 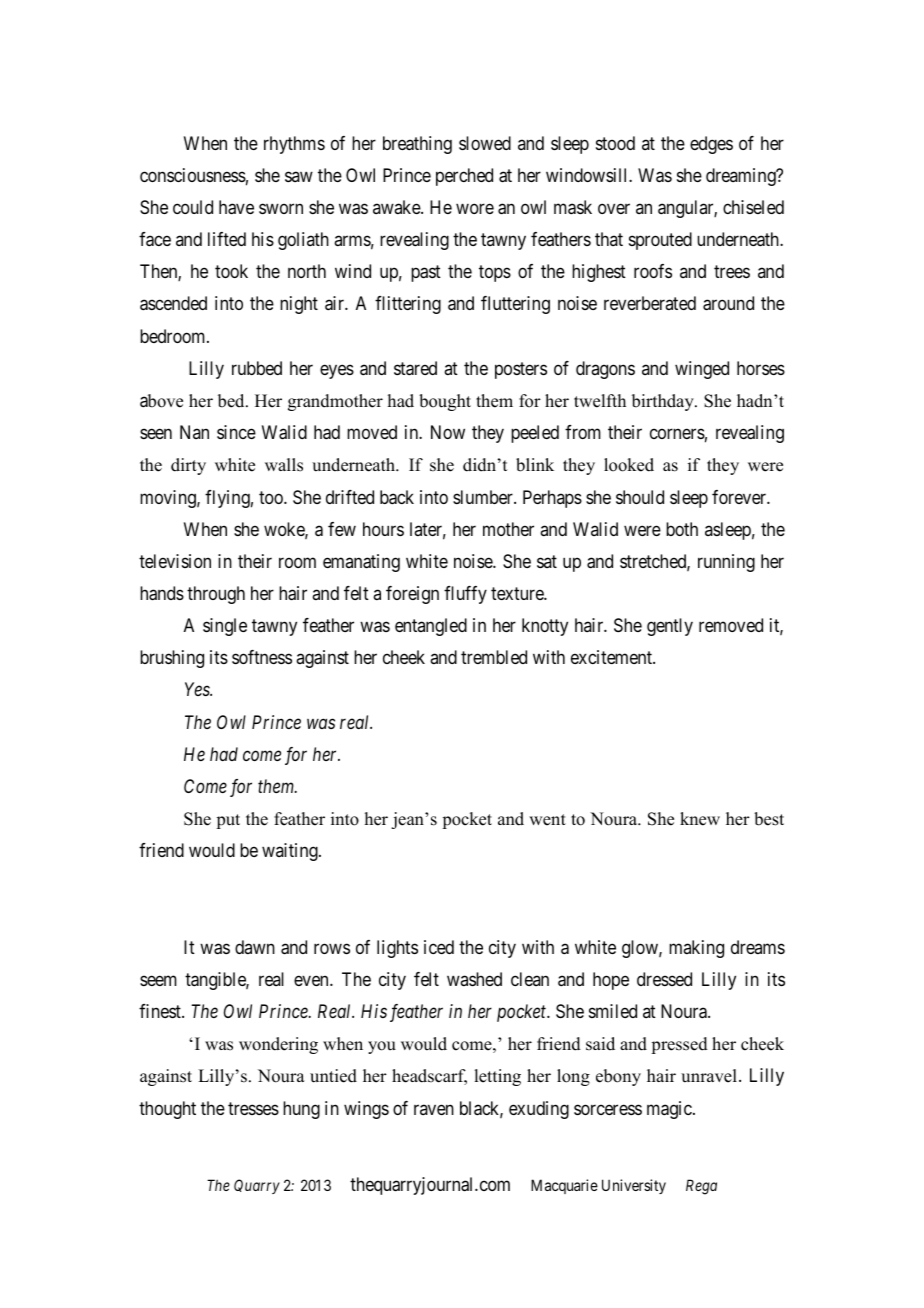 I want to click on have, so click(x=236, y=207).
